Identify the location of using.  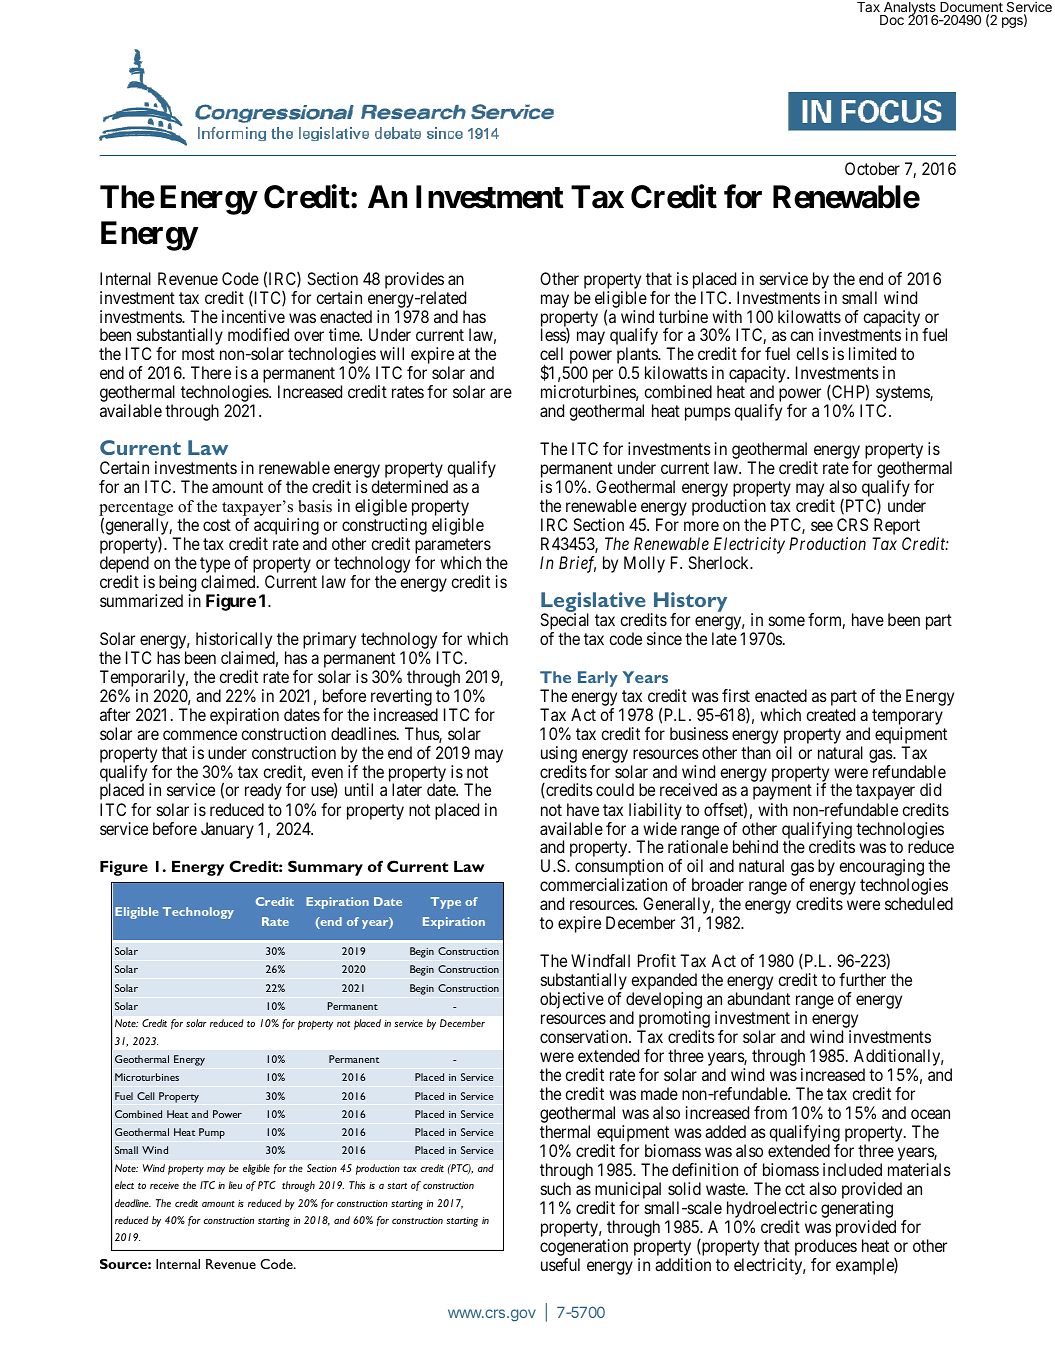
(559, 754).
